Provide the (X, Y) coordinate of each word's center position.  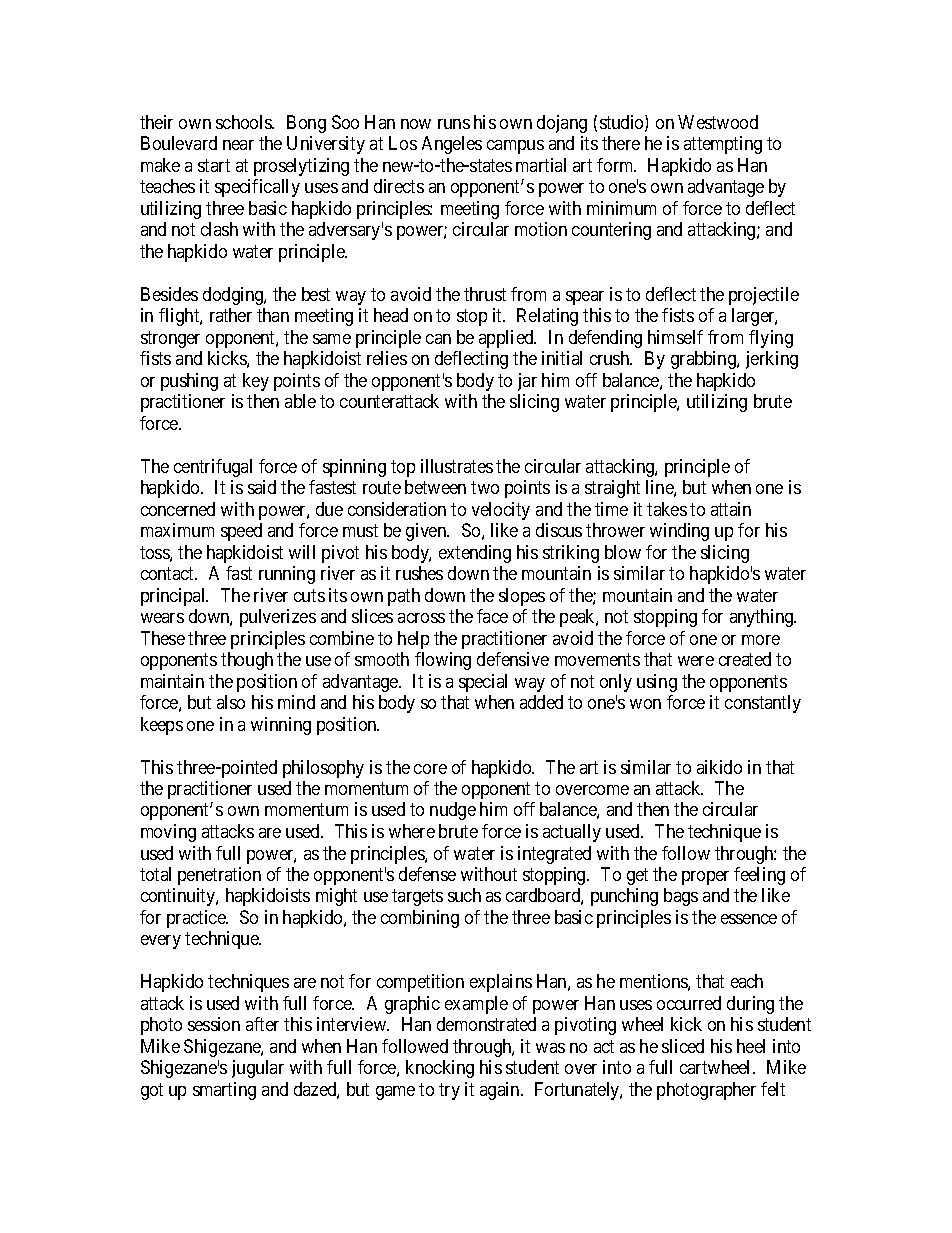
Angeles (452, 145)
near (238, 145)
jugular (258, 1069)
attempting (723, 145)
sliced (683, 1046)
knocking (440, 1069)
